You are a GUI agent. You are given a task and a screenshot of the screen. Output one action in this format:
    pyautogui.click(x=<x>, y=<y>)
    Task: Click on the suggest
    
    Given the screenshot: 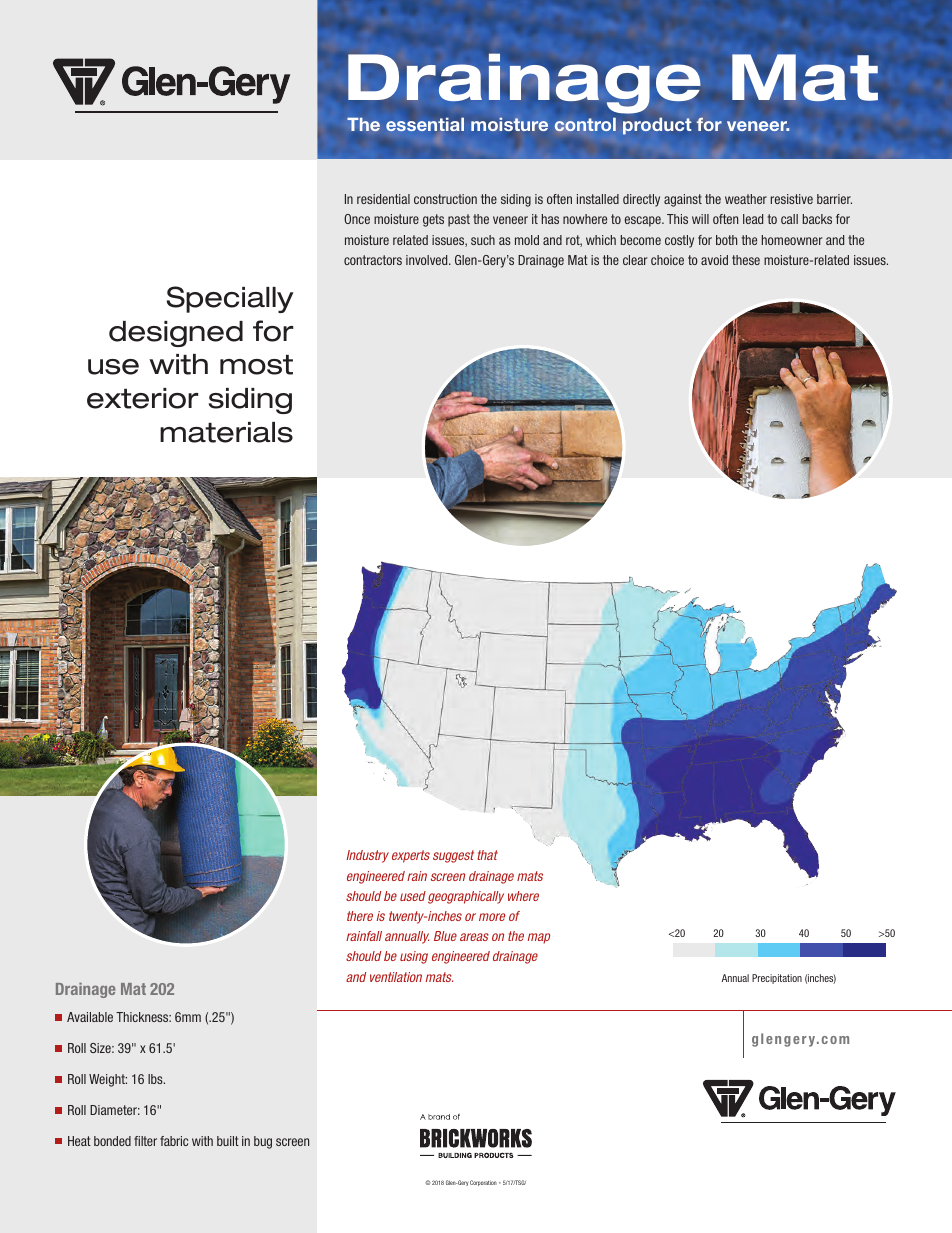 What is the action you would take?
    pyautogui.click(x=453, y=856)
